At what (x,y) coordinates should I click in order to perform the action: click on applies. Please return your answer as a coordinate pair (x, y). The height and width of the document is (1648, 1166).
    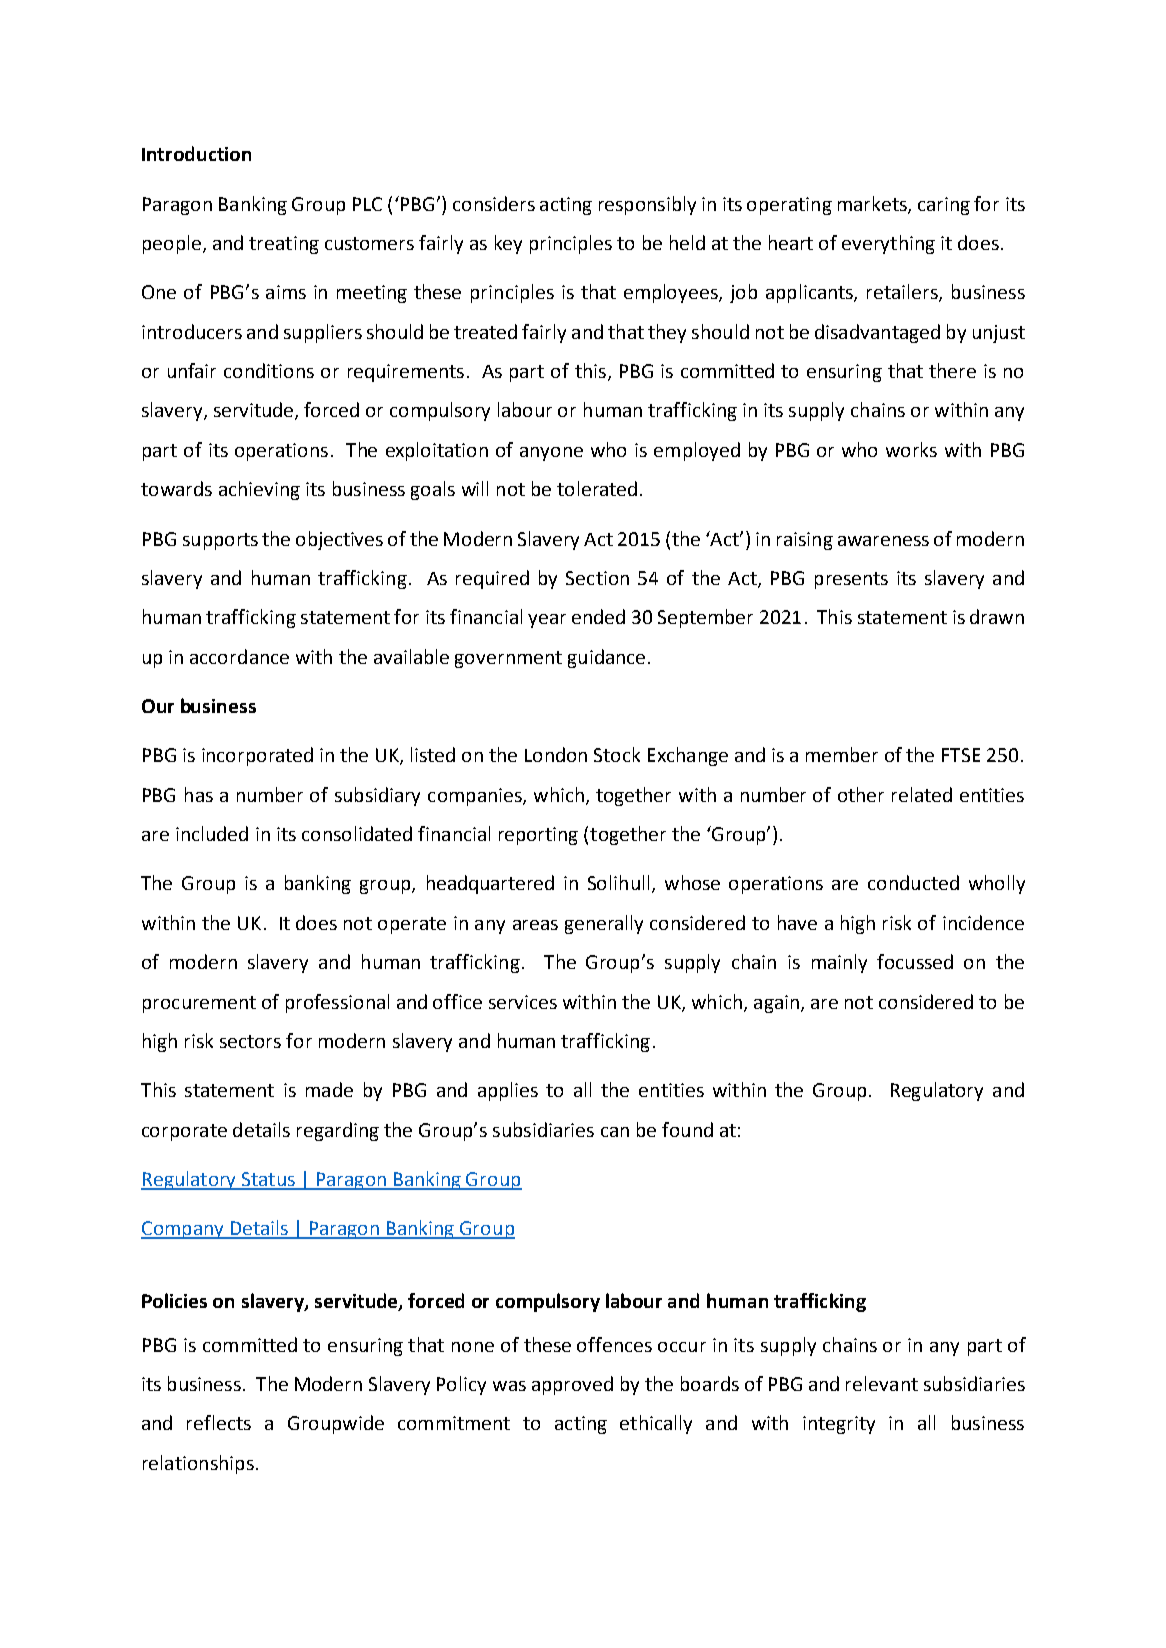
    Looking at the image, I should click on (508, 1091).
